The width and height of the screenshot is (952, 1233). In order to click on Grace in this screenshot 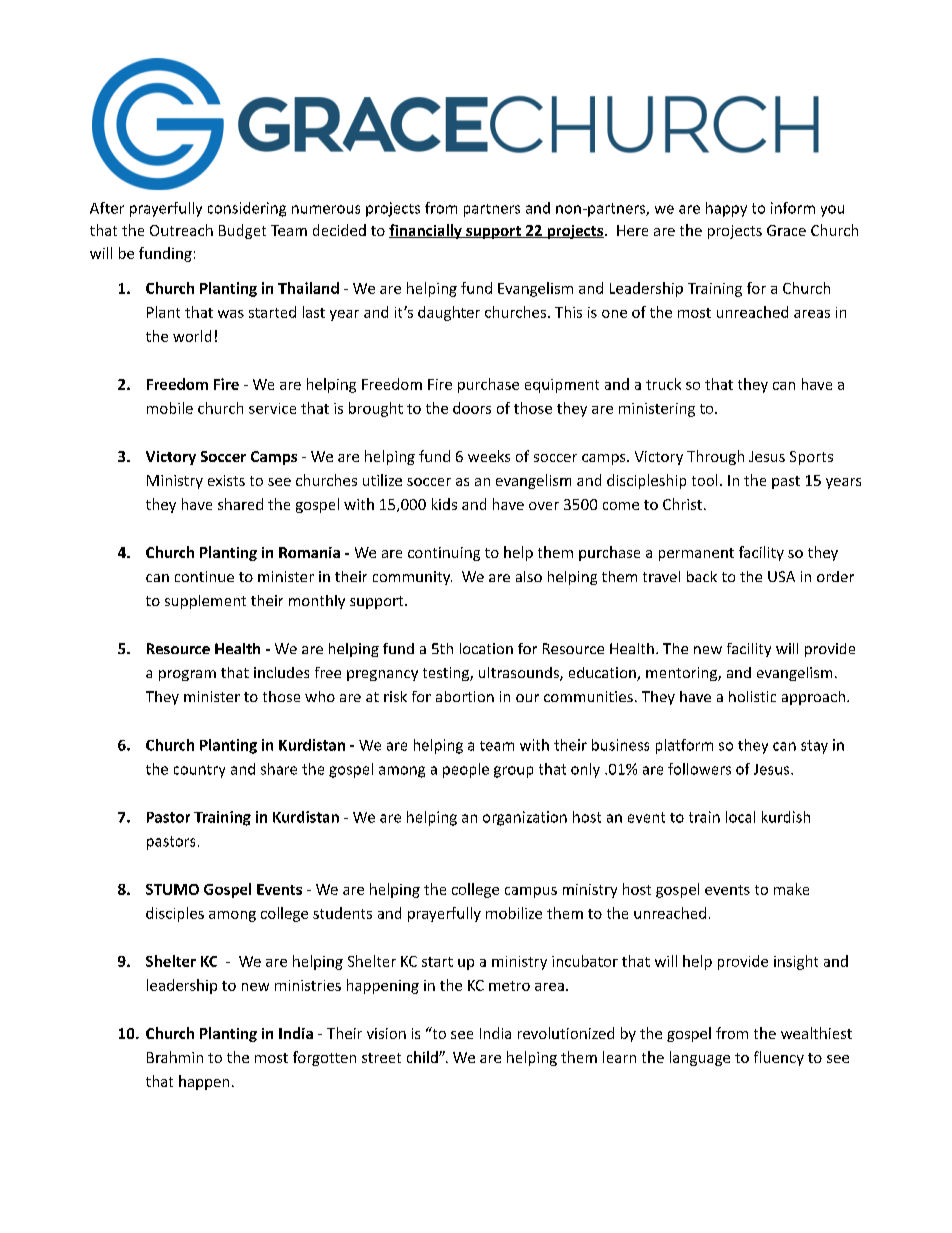, I will do `click(786, 230)`.
